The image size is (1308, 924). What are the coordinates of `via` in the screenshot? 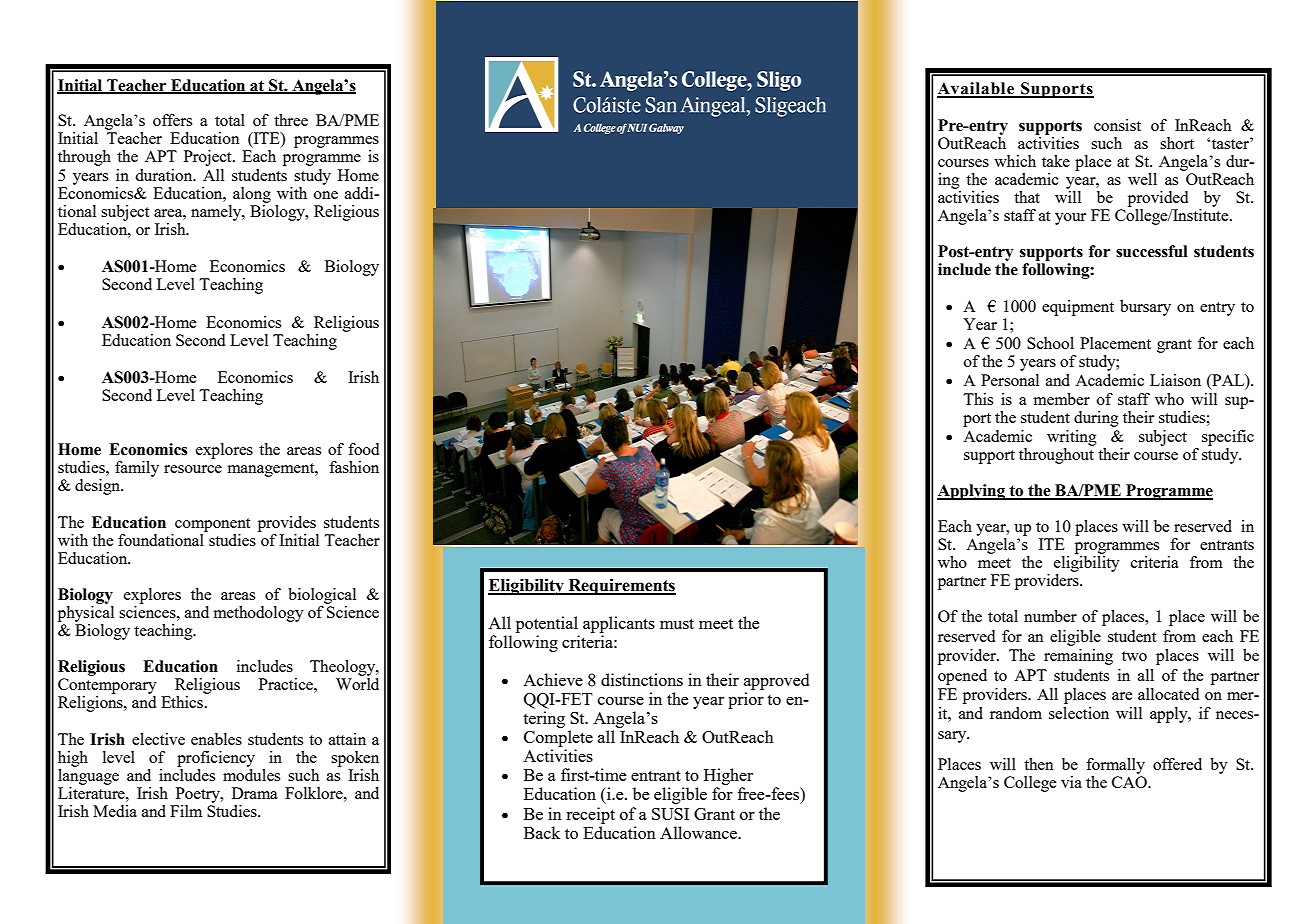 It's located at (1071, 782).
